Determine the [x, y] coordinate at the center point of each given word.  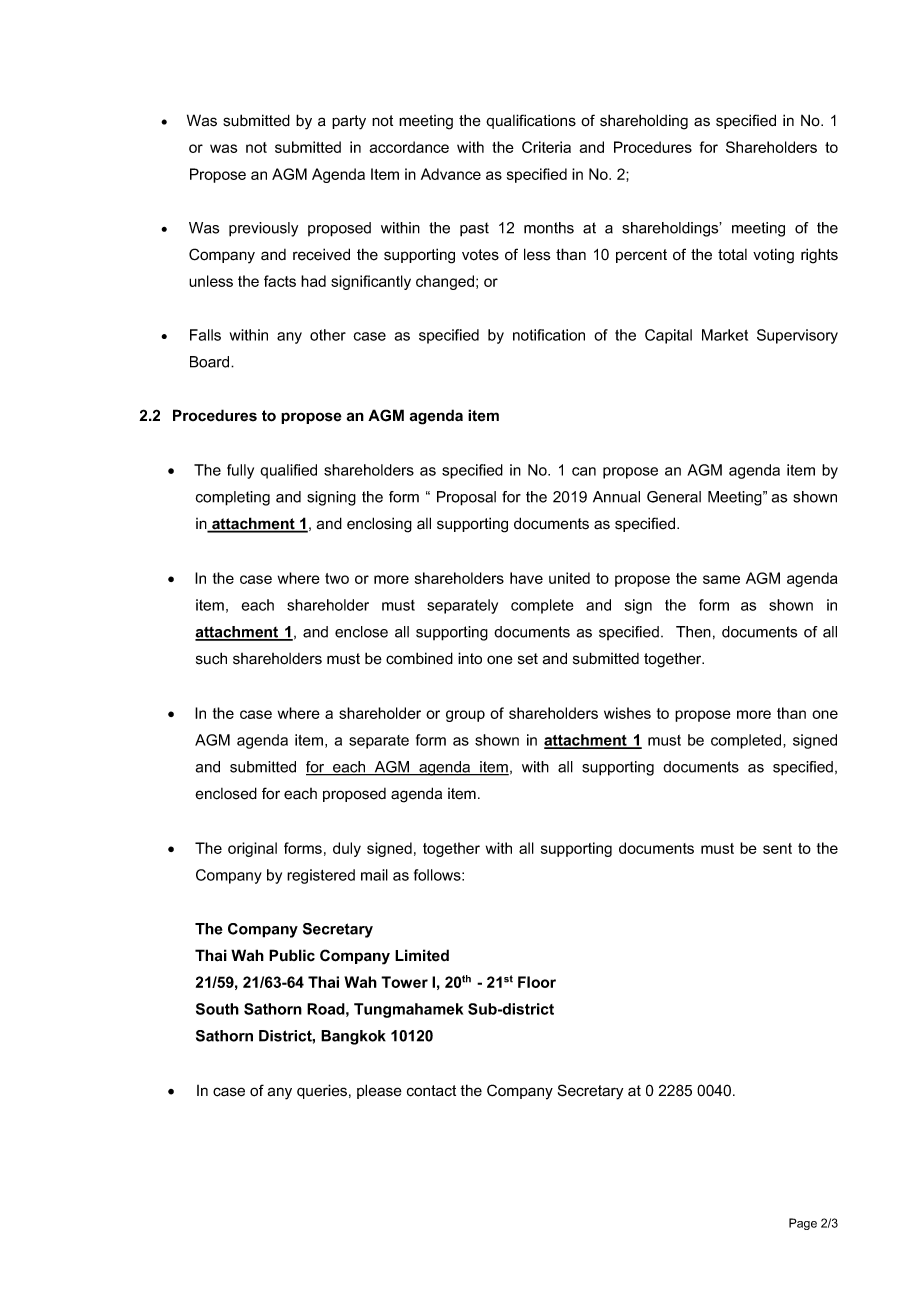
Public [292, 955]
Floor [537, 982]
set [528, 659]
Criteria [546, 147]
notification [549, 335]
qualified [288, 471]
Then [693, 632]
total [732, 254]
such [211, 658]
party [349, 122]
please [379, 1091]
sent [777, 848]
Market [725, 335]
